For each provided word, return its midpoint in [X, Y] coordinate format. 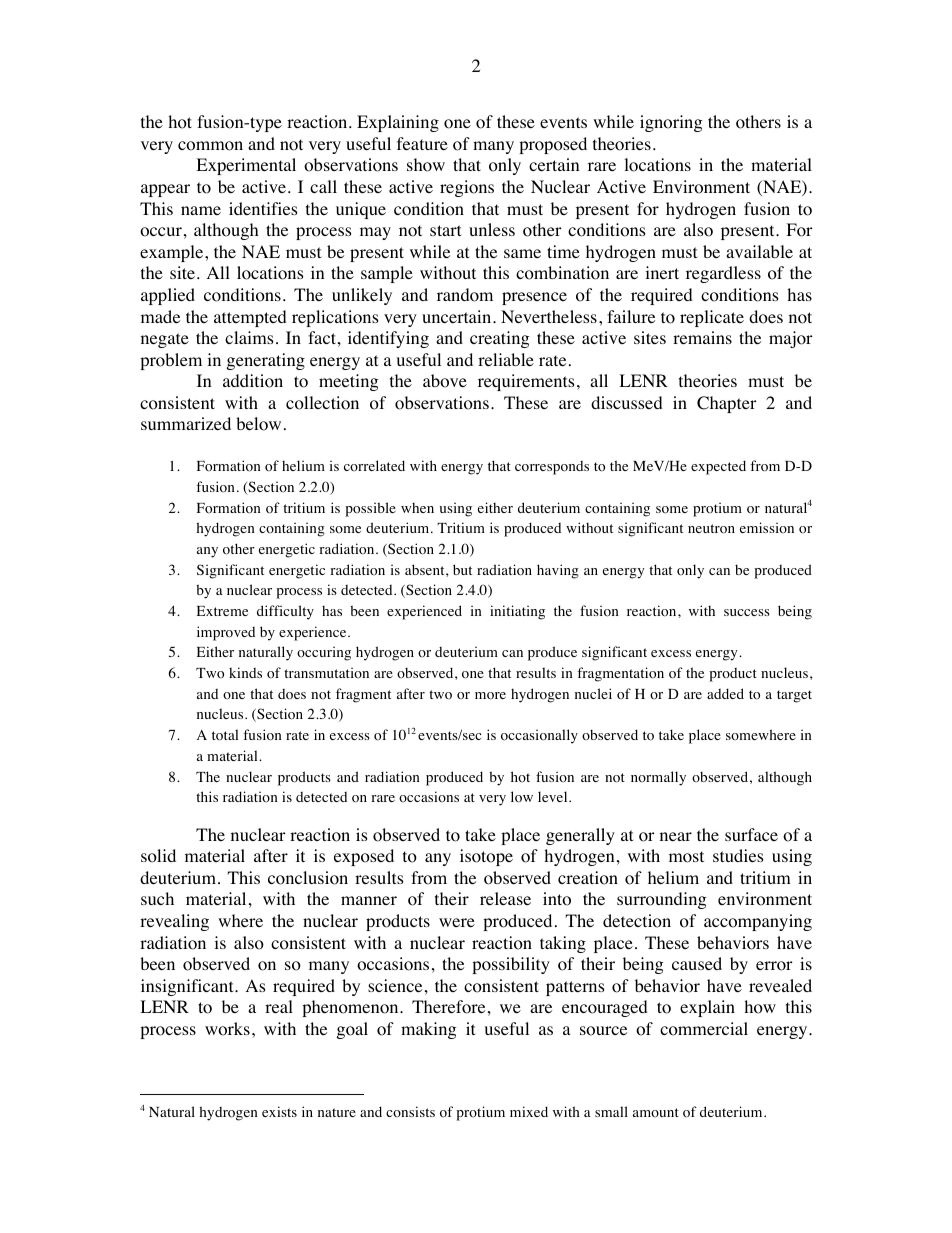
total [225, 735]
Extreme [222, 611]
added [725, 693]
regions [467, 188]
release [505, 898]
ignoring [671, 123]
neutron [711, 529]
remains [702, 337]
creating [500, 339]
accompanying [758, 922]
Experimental [246, 166]
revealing [174, 922]
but [462, 569]
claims [249, 337]
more [490, 696]
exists [279, 1111]
